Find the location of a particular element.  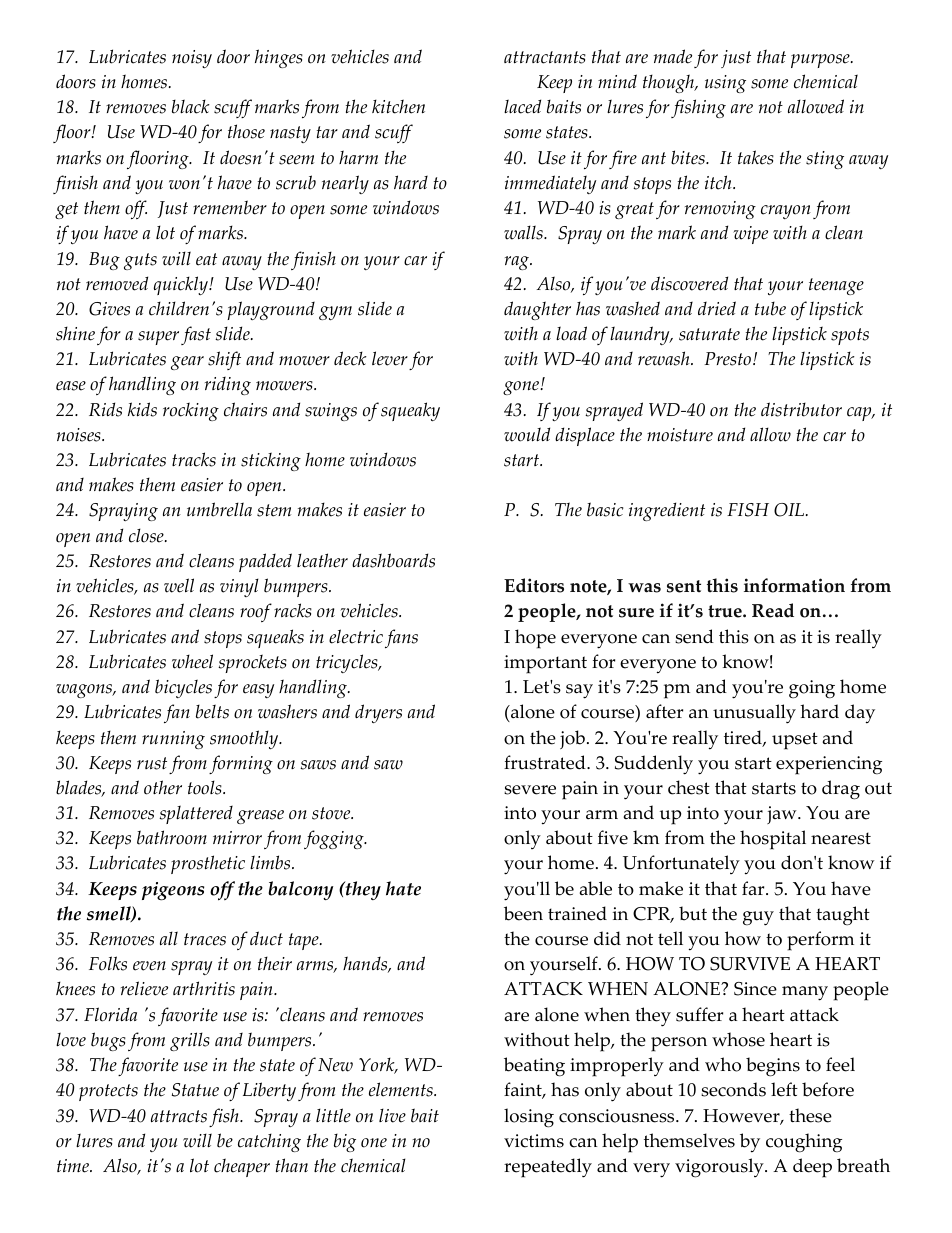

using is located at coordinates (725, 84).
